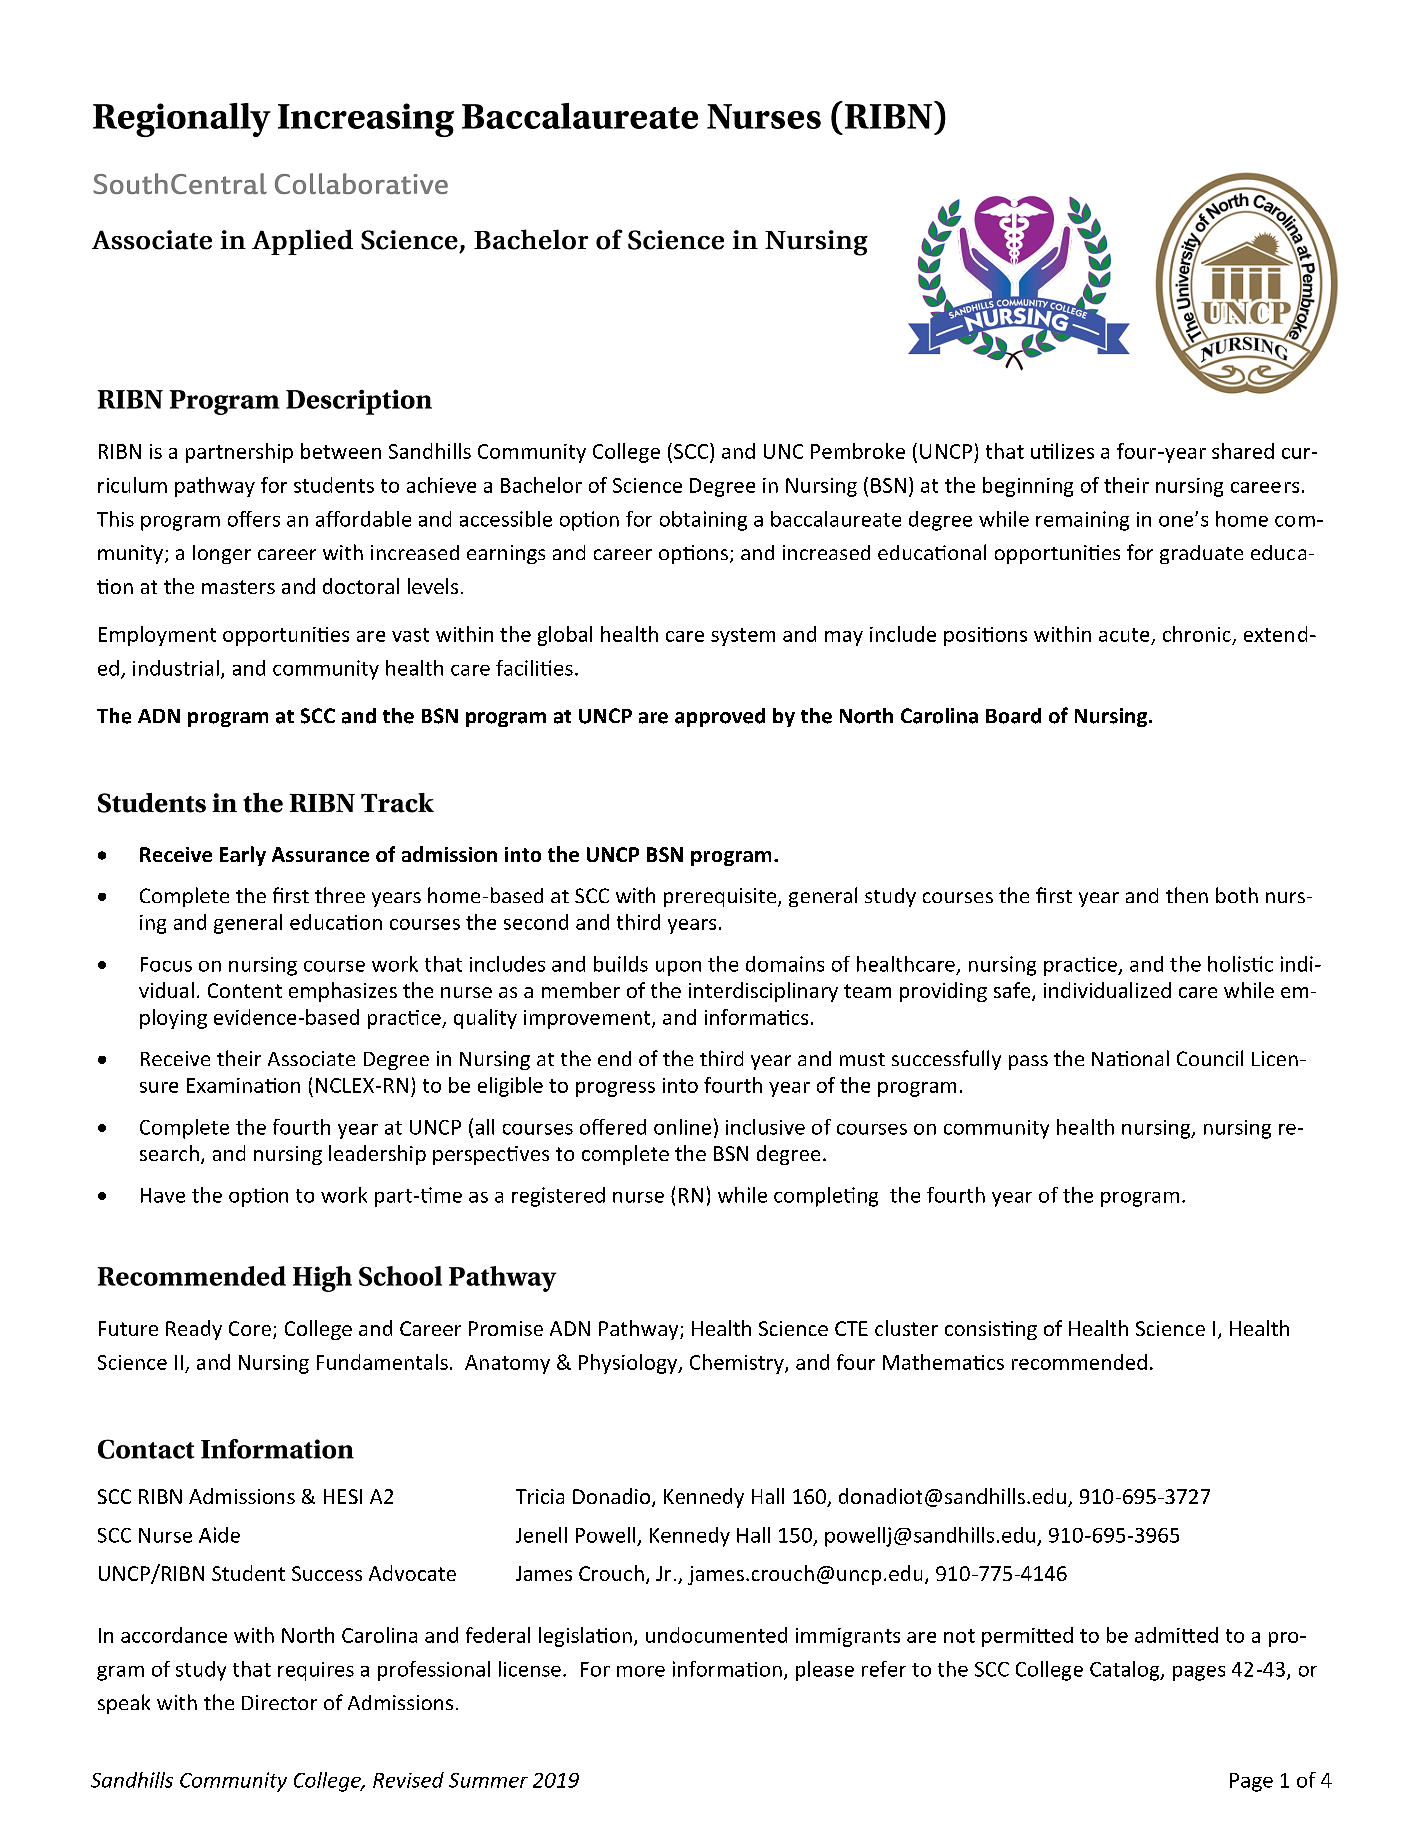 Image resolution: width=1423 pixels, height=1842 pixels. What do you see at coordinates (250, 1328) in the screenshot?
I see `Core` at bounding box center [250, 1328].
